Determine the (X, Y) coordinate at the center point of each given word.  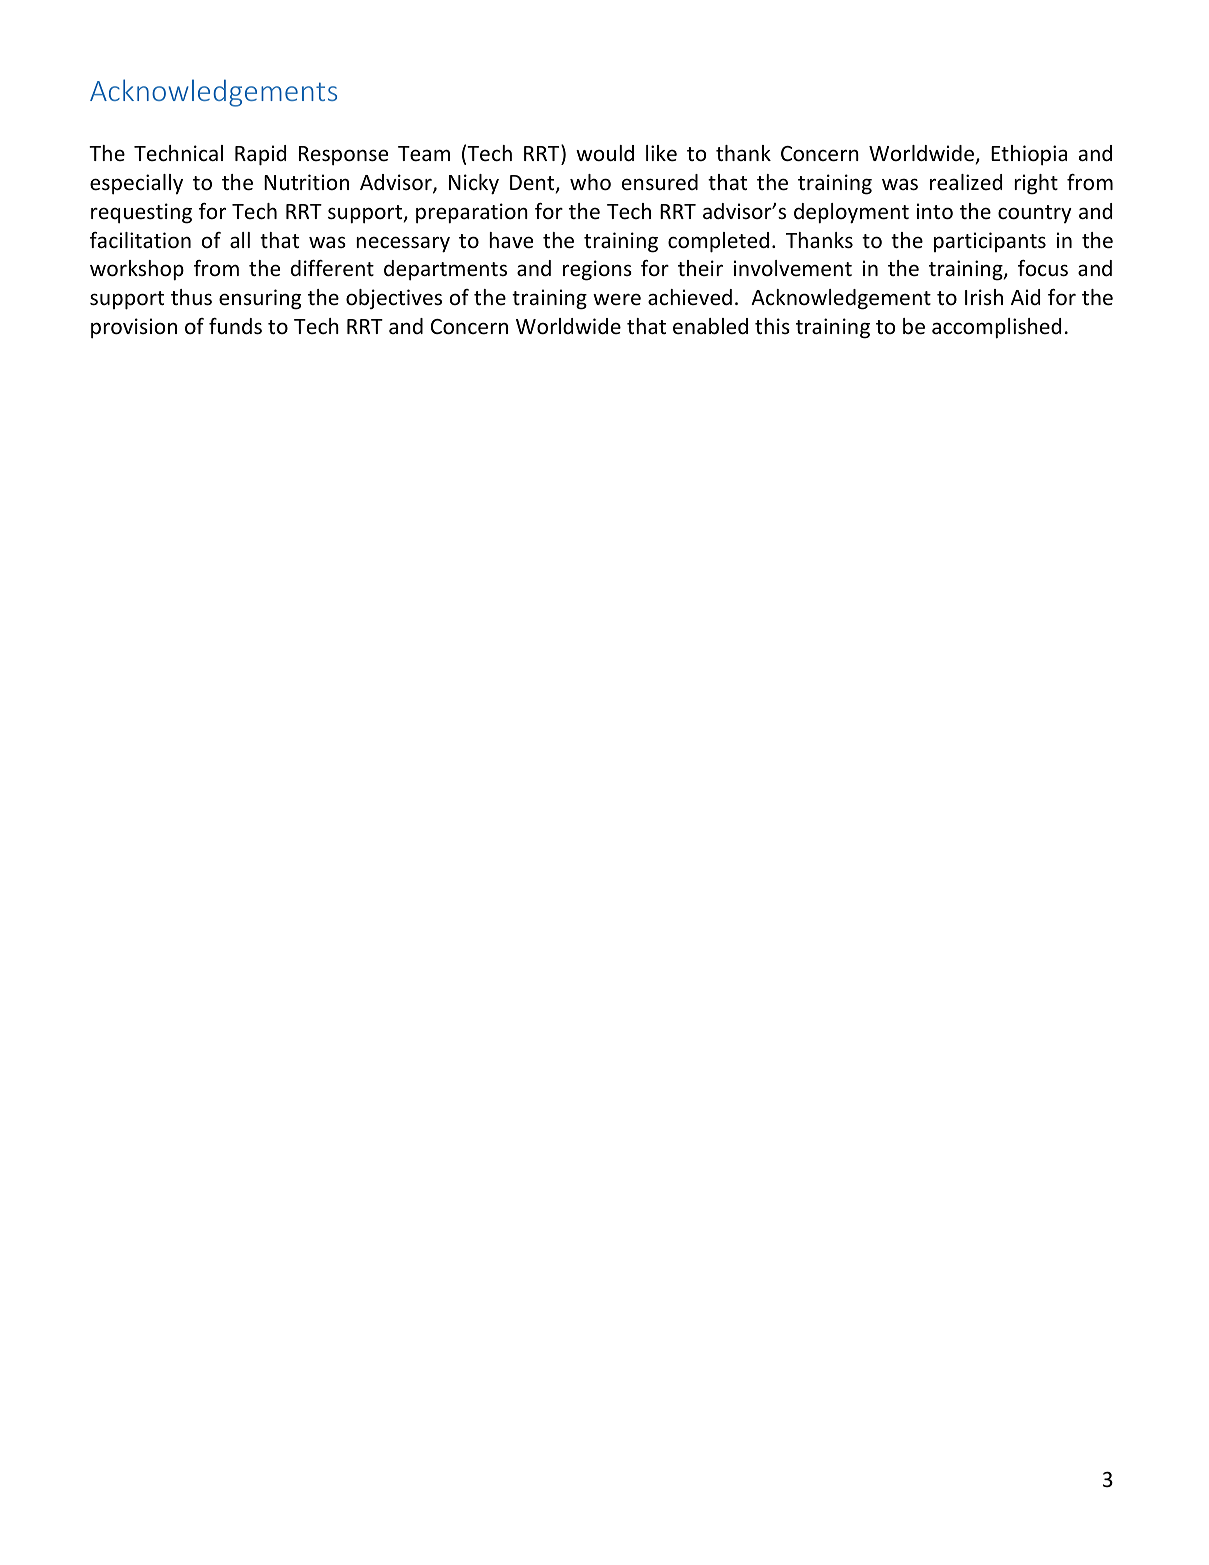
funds (235, 326)
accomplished (996, 328)
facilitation (140, 240)
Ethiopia (1029, 155)
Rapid (260, 155)
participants (990, 242)
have (511, 240)
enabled (710, 326)
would (605, 153)
